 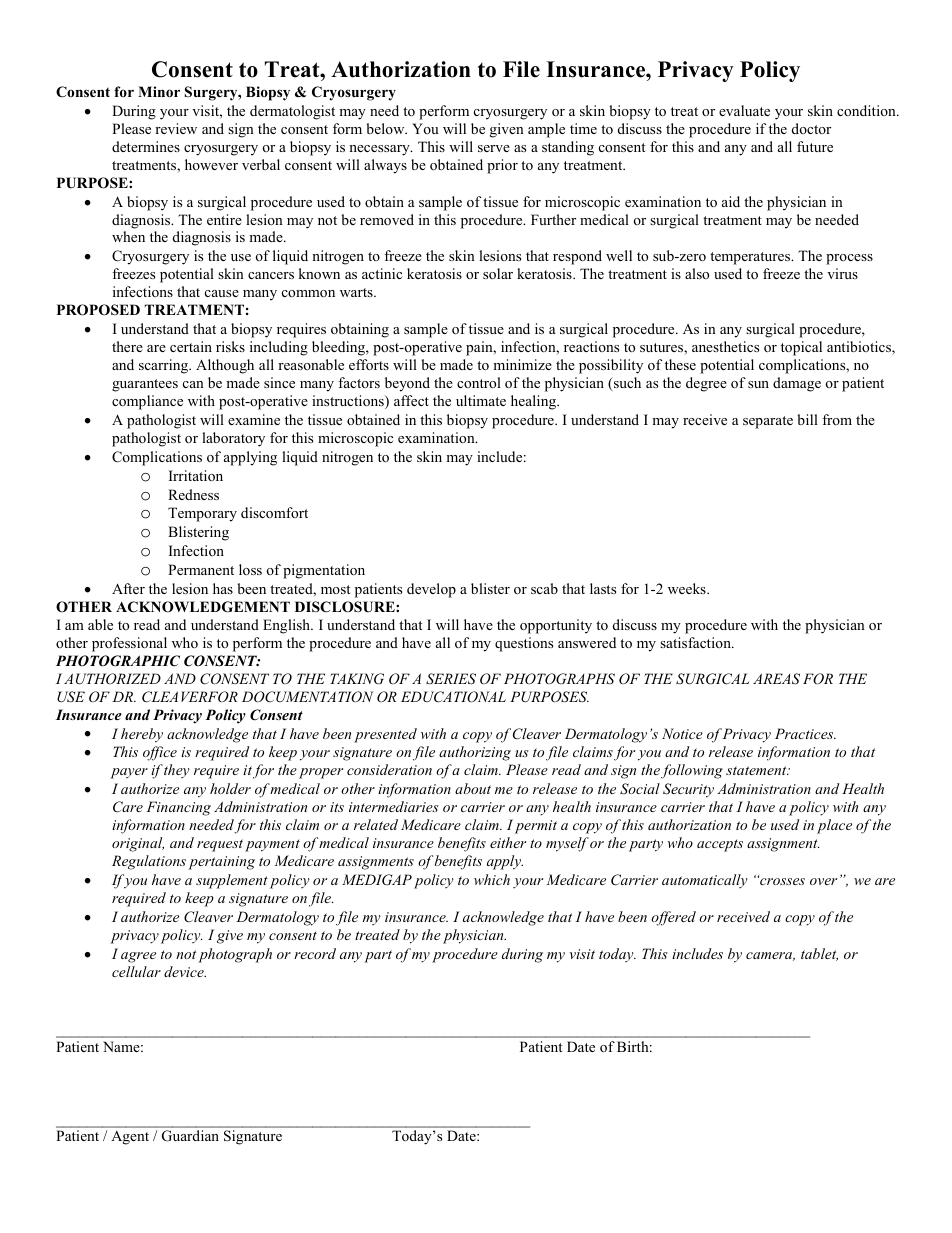 What do you see at coordinates (176, 128) in the screenshot?
I see `review` at bounding box center [176, 128].
